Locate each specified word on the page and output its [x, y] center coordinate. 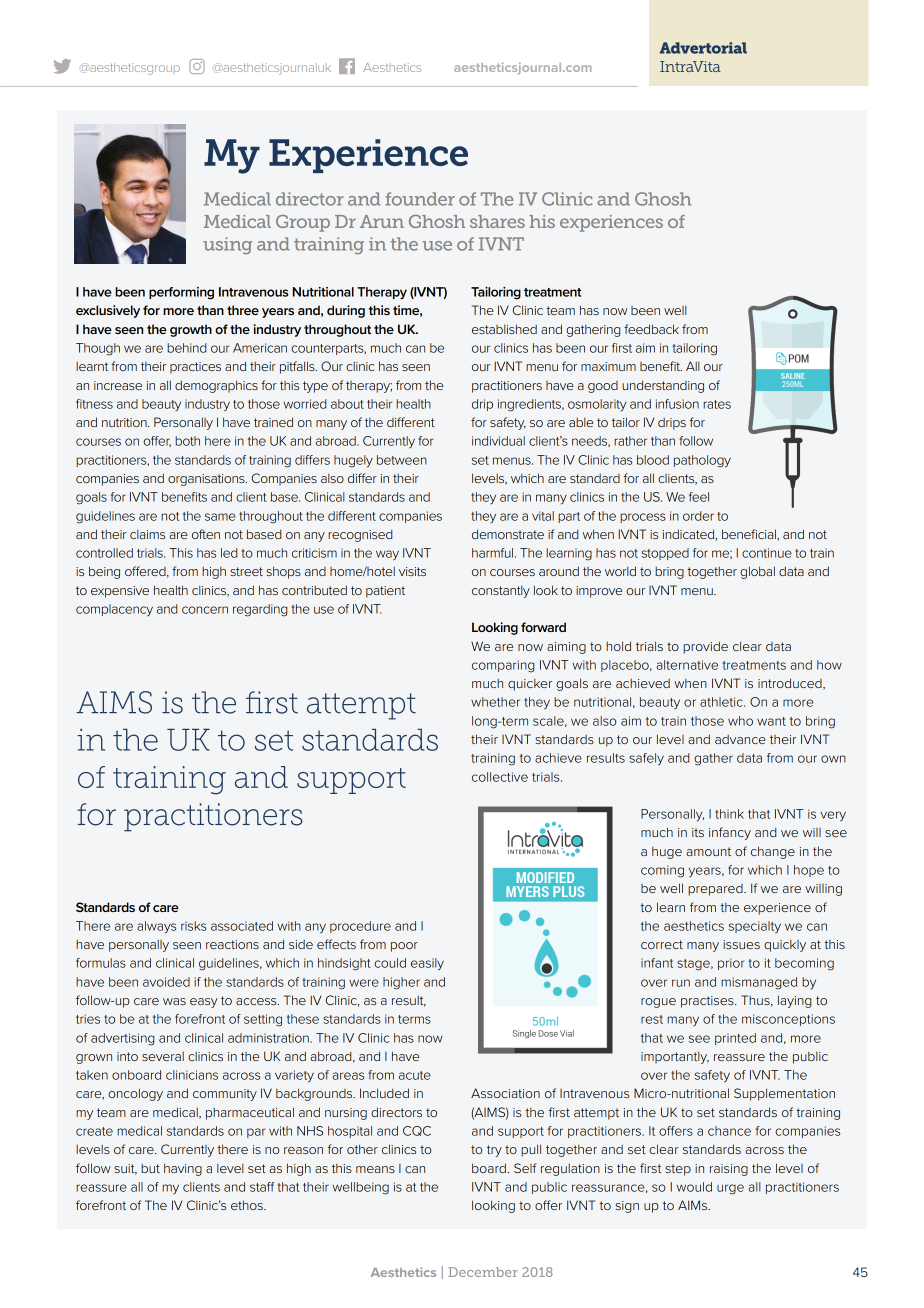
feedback [651, 329]
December [483, 1272]
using [227, 245]
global [757, 572]
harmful [492, 553]
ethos [248, 1205]
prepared [716, 890]
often [206, 534]
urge [730, 1189]
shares [497, 221]
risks [193, 926]
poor [404, 947]
